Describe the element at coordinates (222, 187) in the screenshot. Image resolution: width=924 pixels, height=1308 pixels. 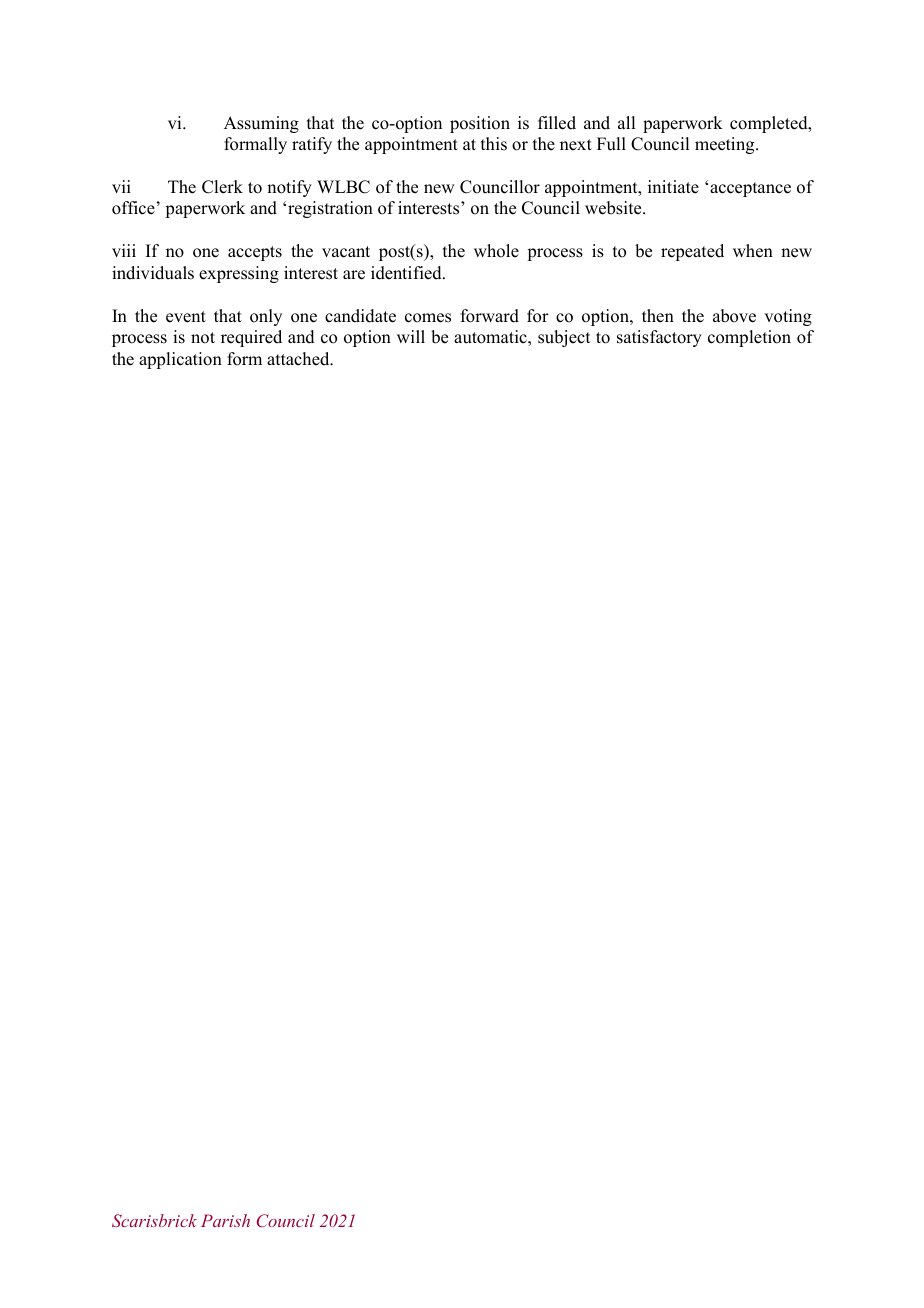
I see `Clerk` at that location.
